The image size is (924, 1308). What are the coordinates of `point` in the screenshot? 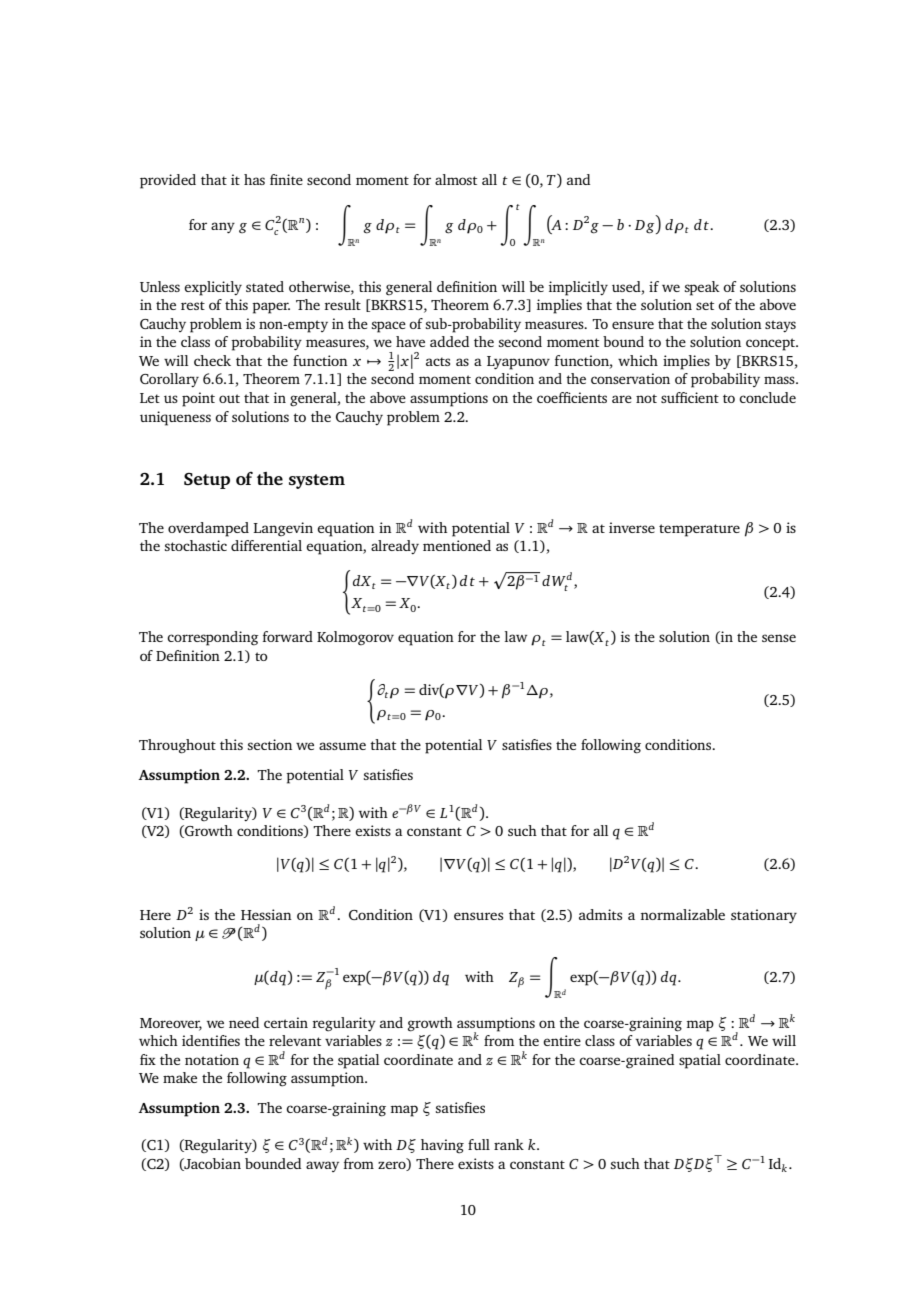 It's located at (198, 399).
